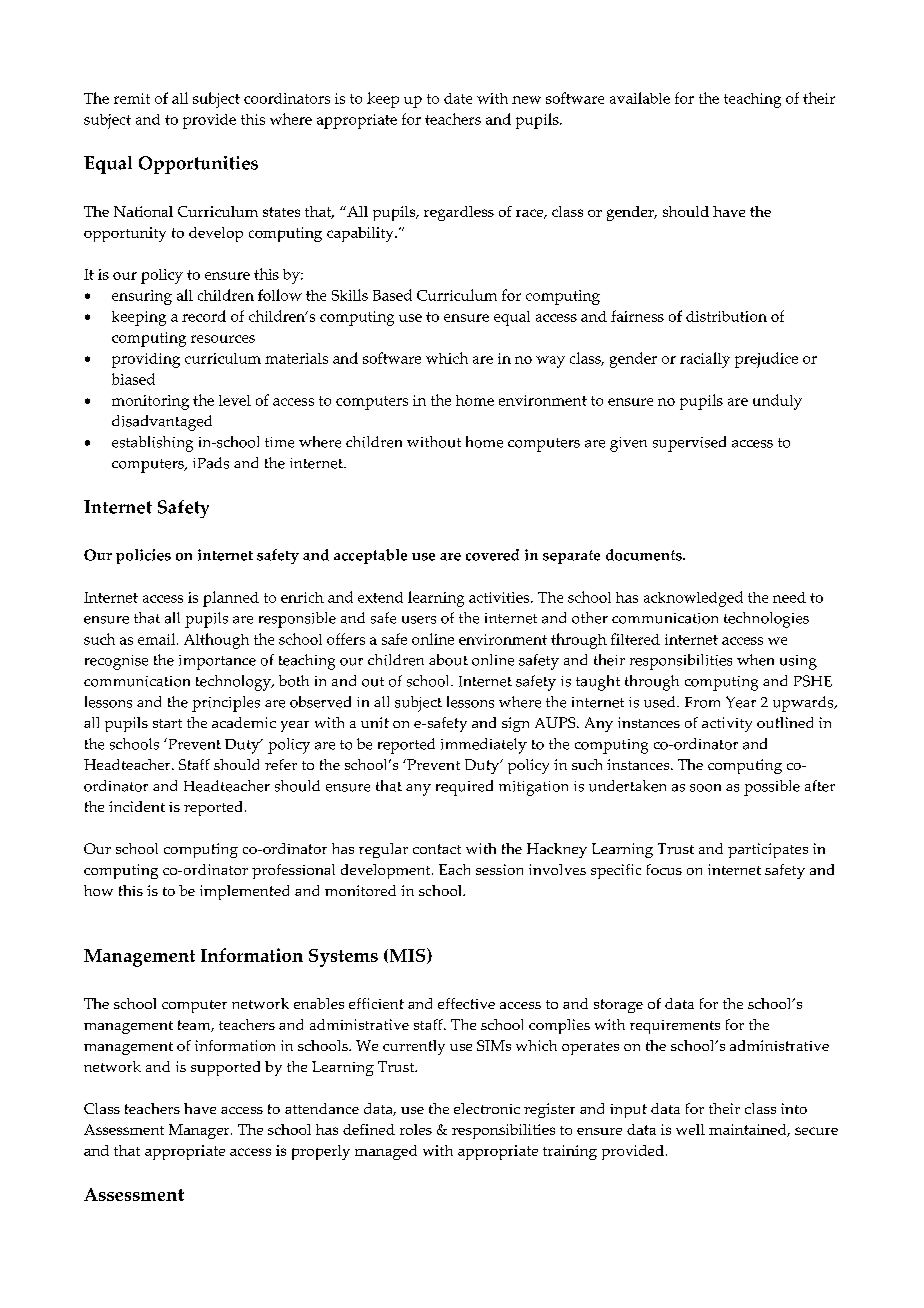  I want to click on required, so click(464, 788).
